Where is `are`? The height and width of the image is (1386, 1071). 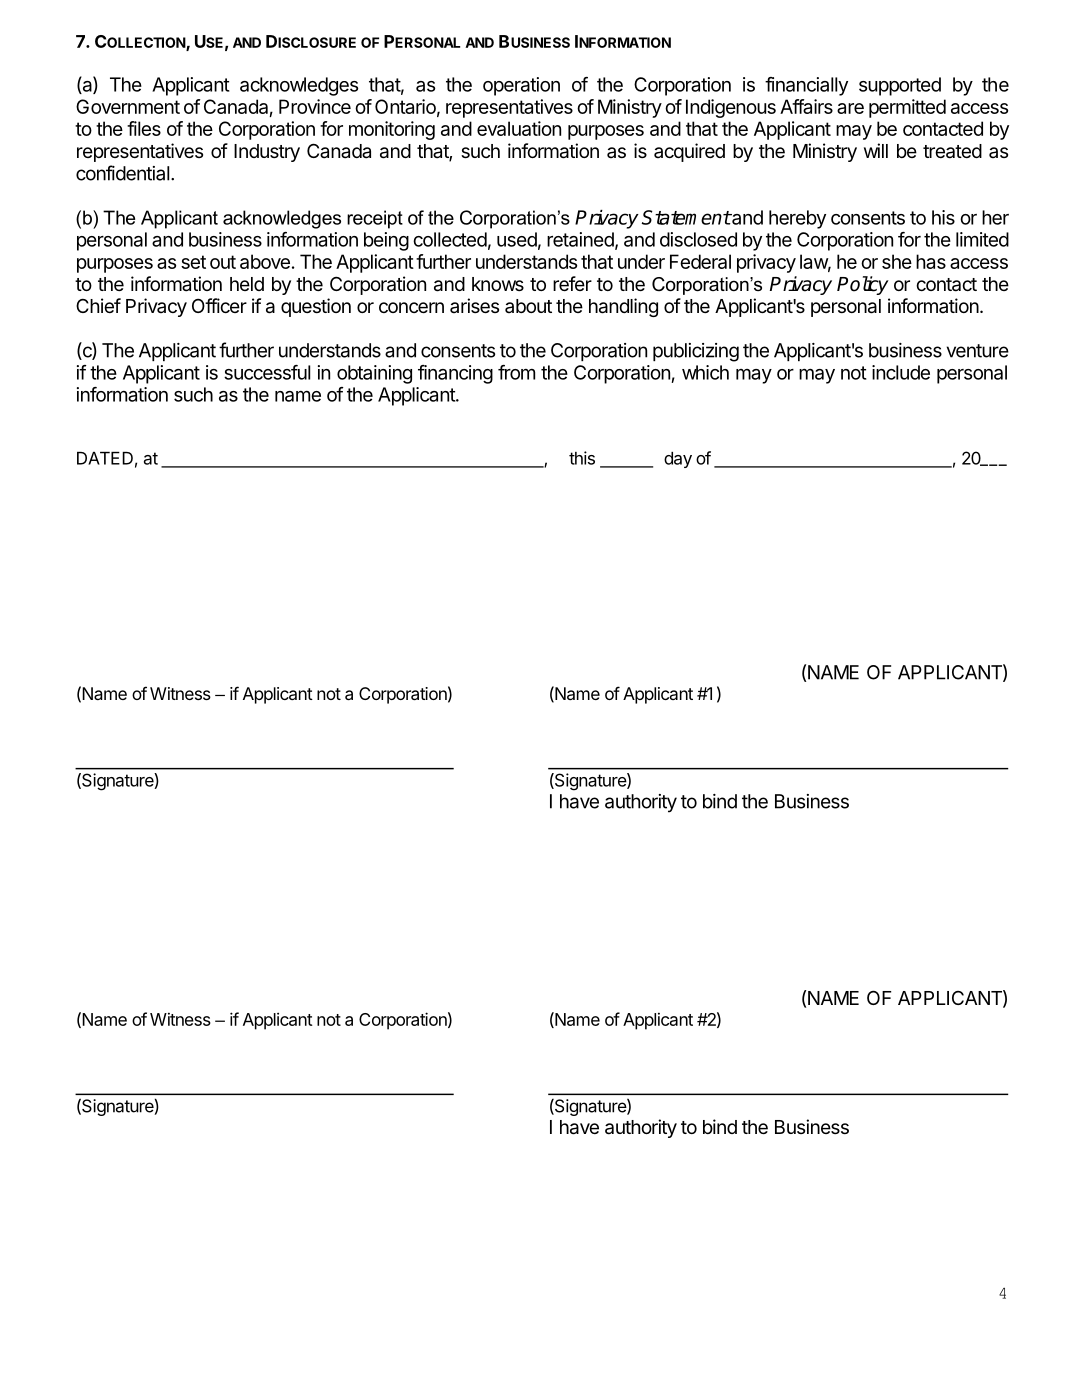 are is located at coordinates (850, 108).
